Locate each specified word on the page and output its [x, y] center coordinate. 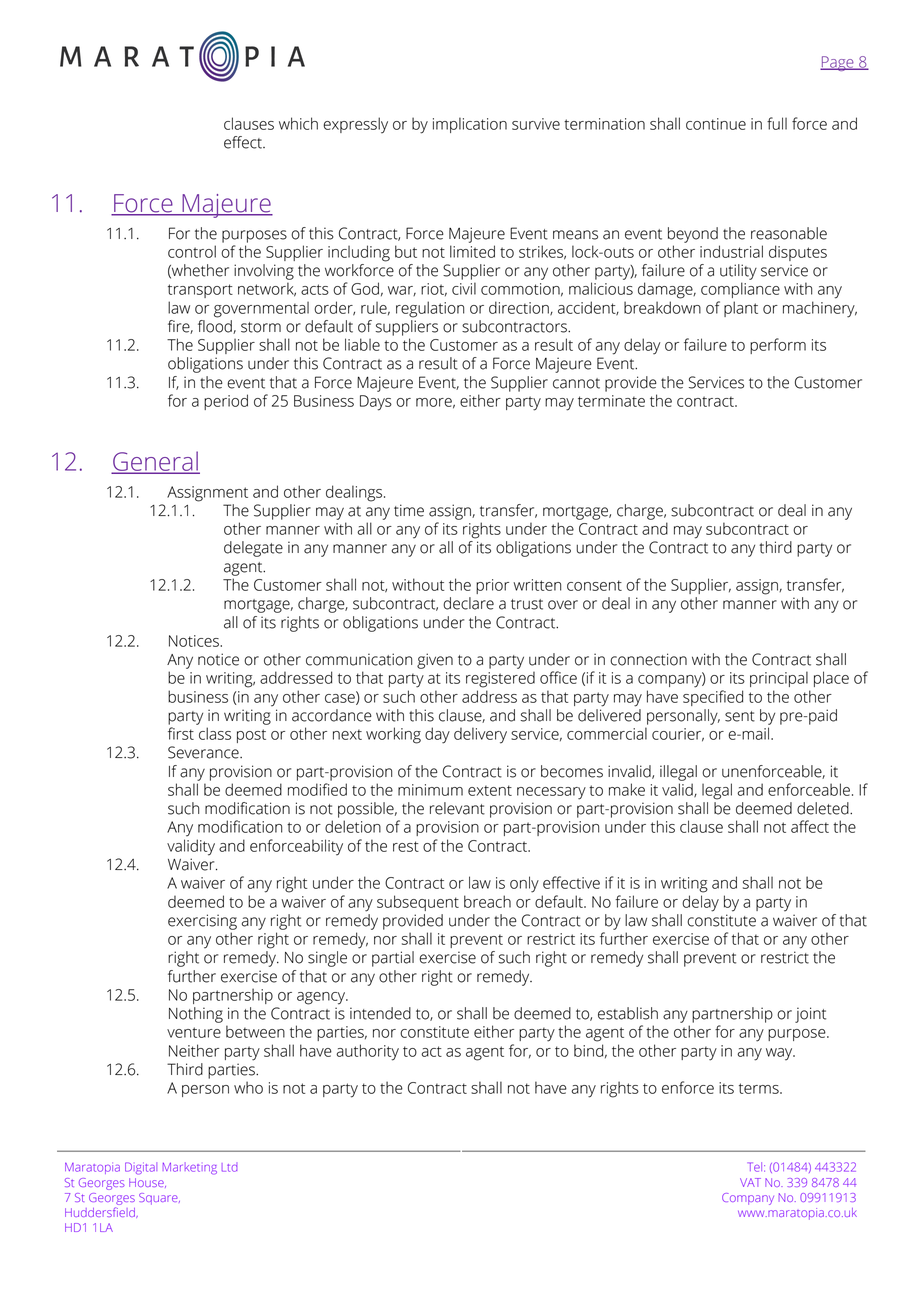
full [777, 123]
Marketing [190, 1168]
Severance [204, 752]
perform [778, 346]
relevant [457, 808]
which [298, 123]
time [409, 510]
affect [810, 826]
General [156, 462]
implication [470, 125]
